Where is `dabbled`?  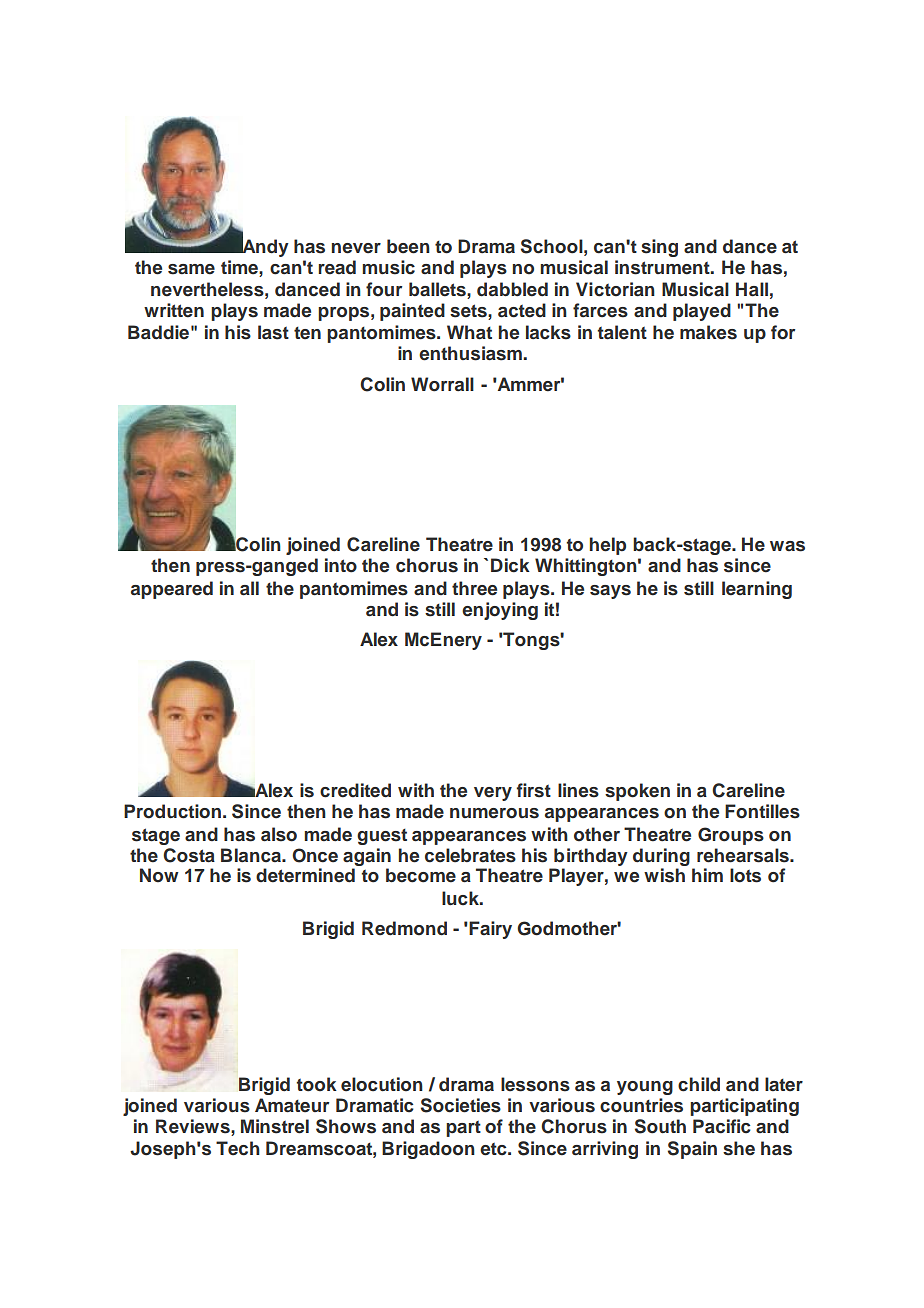 dabbled is located at coordinates (512, 289).
